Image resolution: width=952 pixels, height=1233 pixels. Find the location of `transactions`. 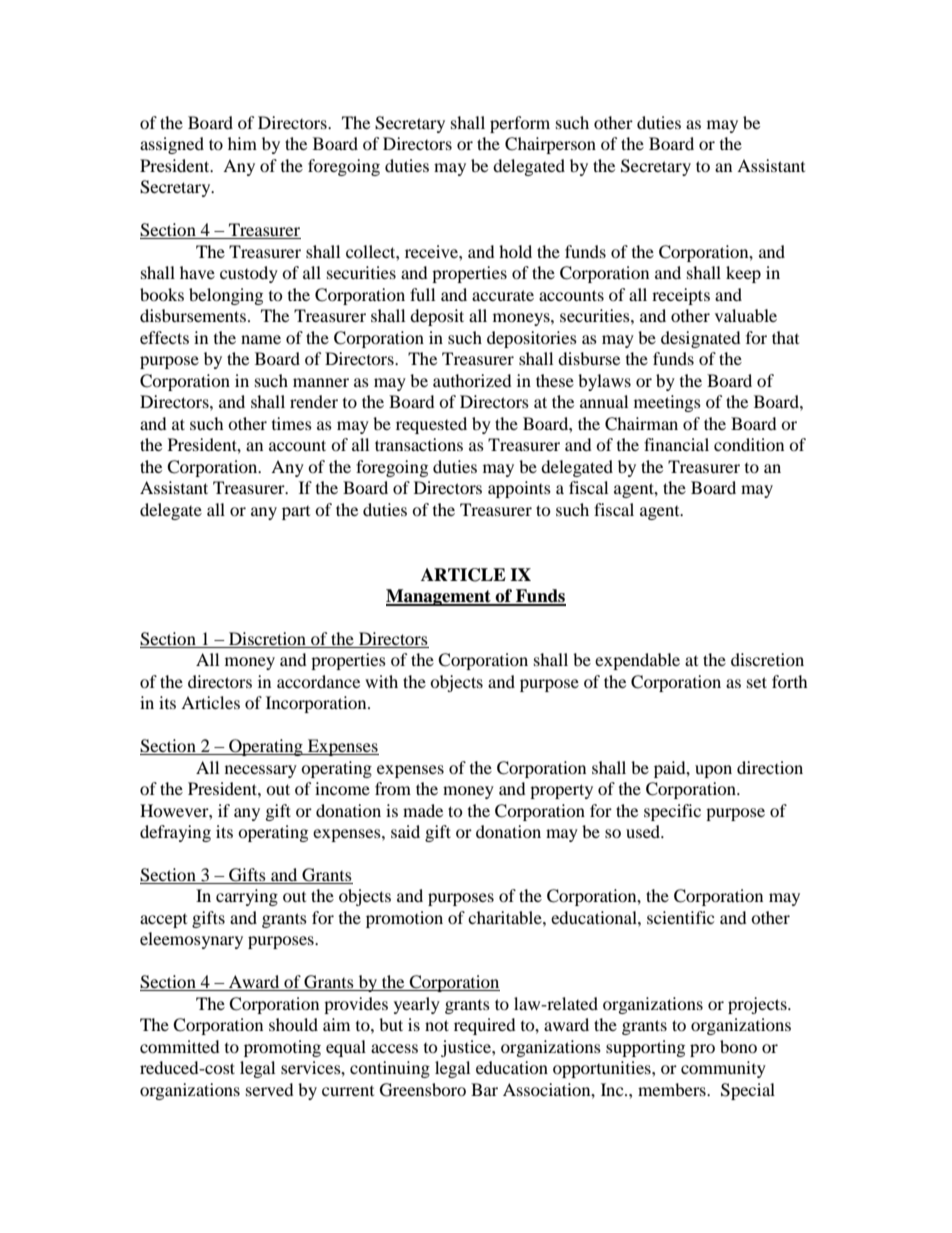

transactions is located at coordinates (419, 444).
